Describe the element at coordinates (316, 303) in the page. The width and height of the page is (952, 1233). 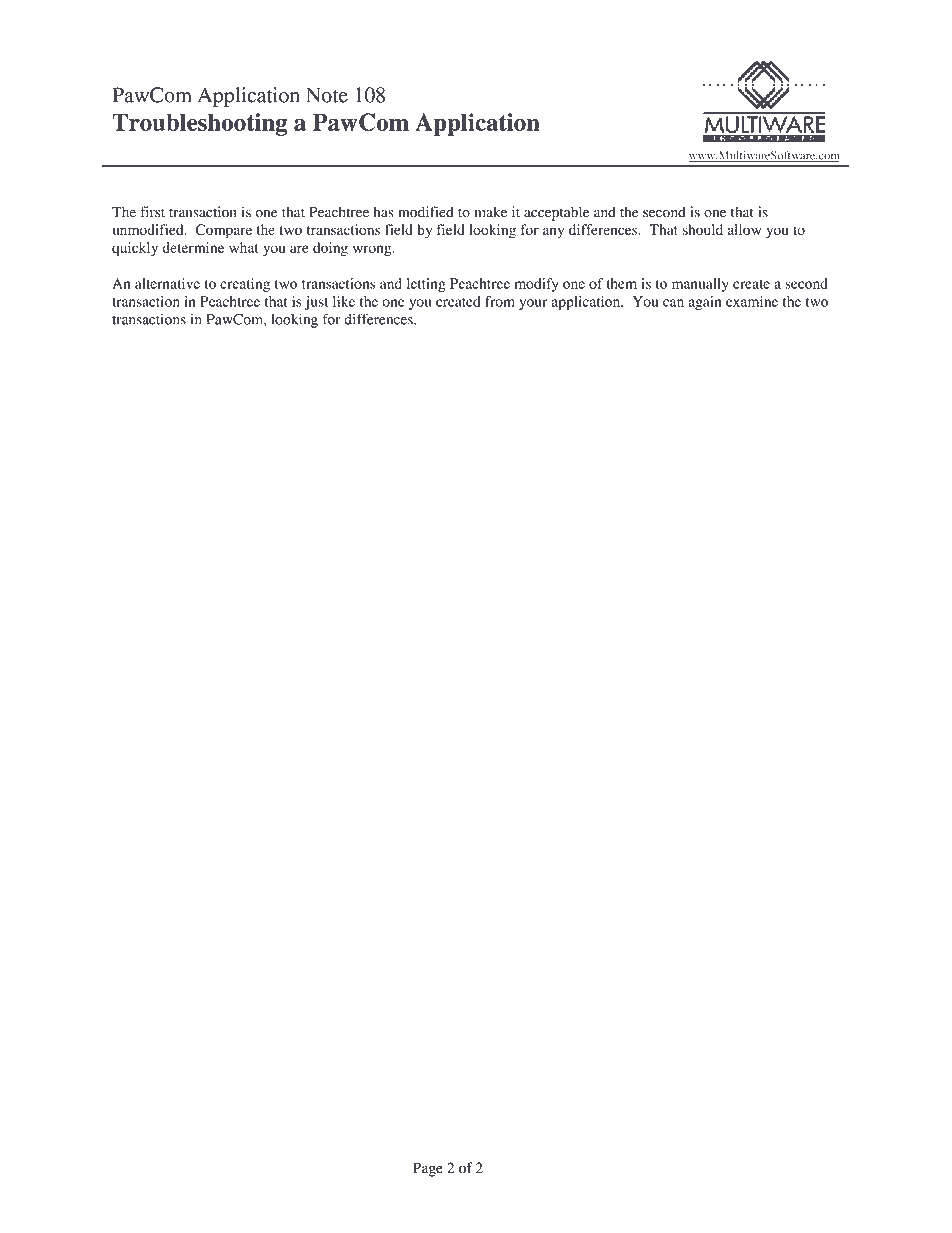
I see `just` at that location.
